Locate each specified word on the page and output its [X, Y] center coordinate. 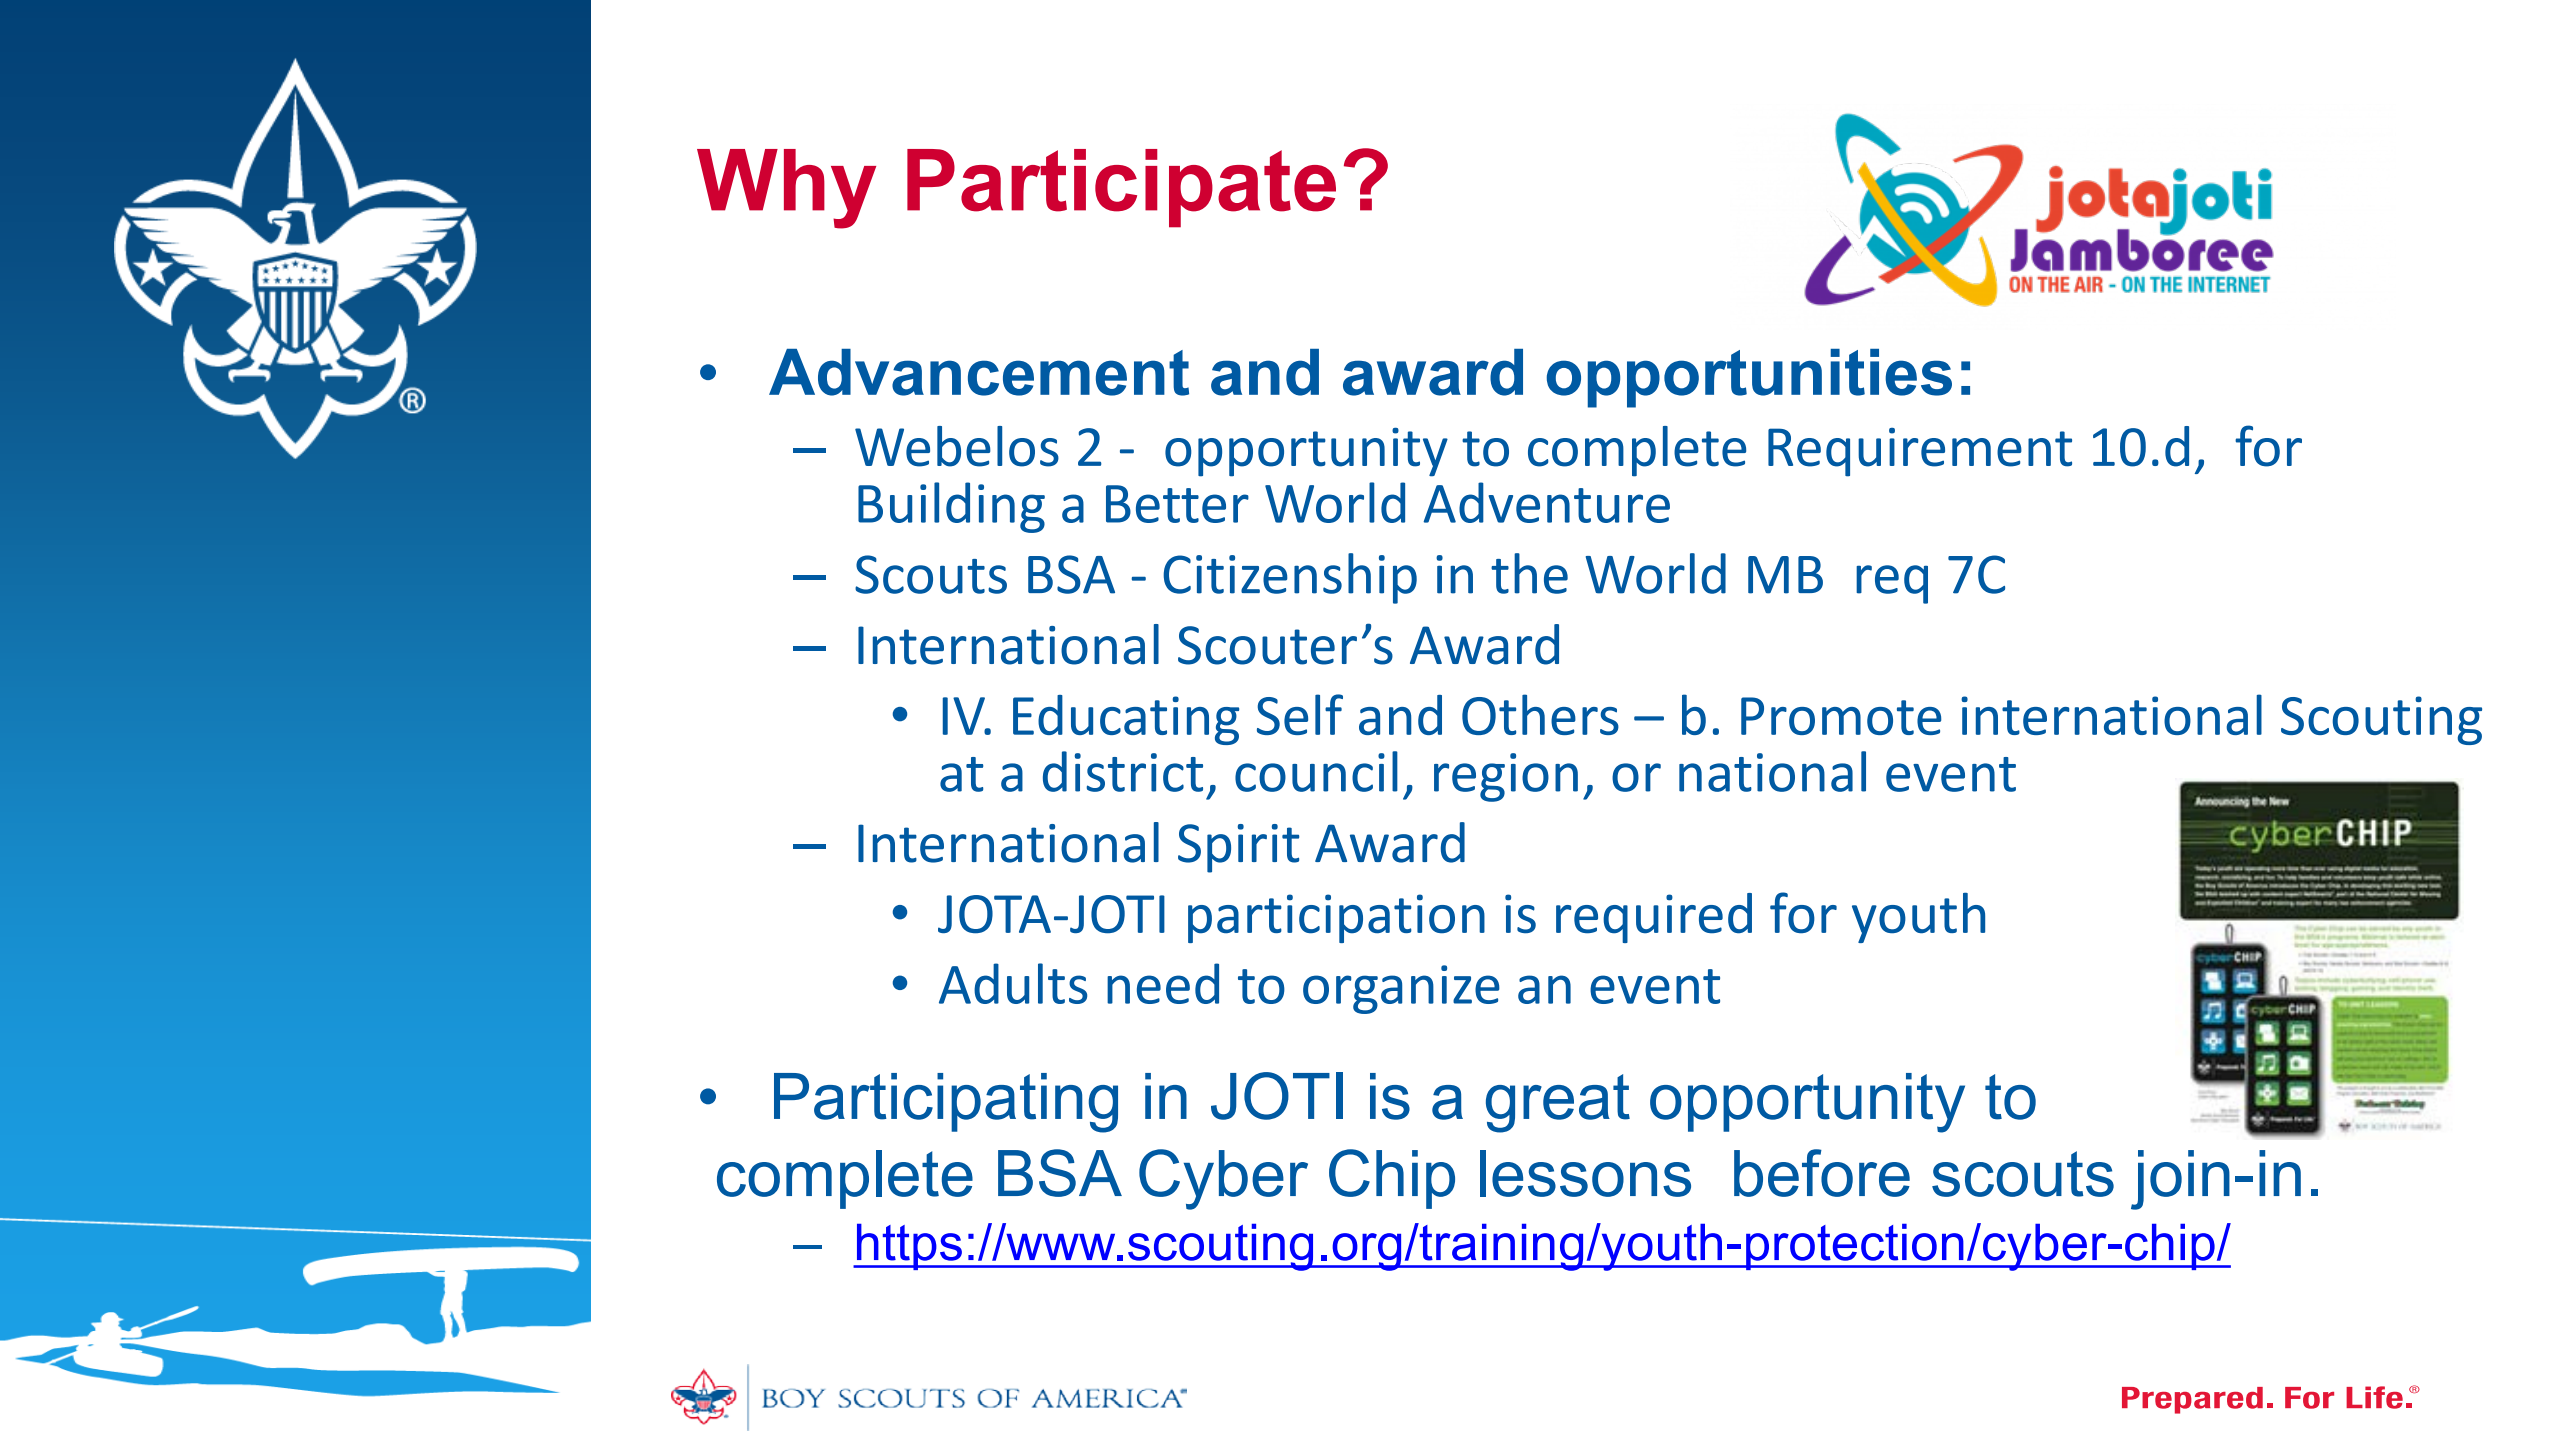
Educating [1126, 720]
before [1822, 1173]
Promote [1841, 716]
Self [1300, 714]
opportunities [1749, 378]
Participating [946, 1103]
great [1558, 1103]
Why [786, 189]
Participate [1121, 188]
